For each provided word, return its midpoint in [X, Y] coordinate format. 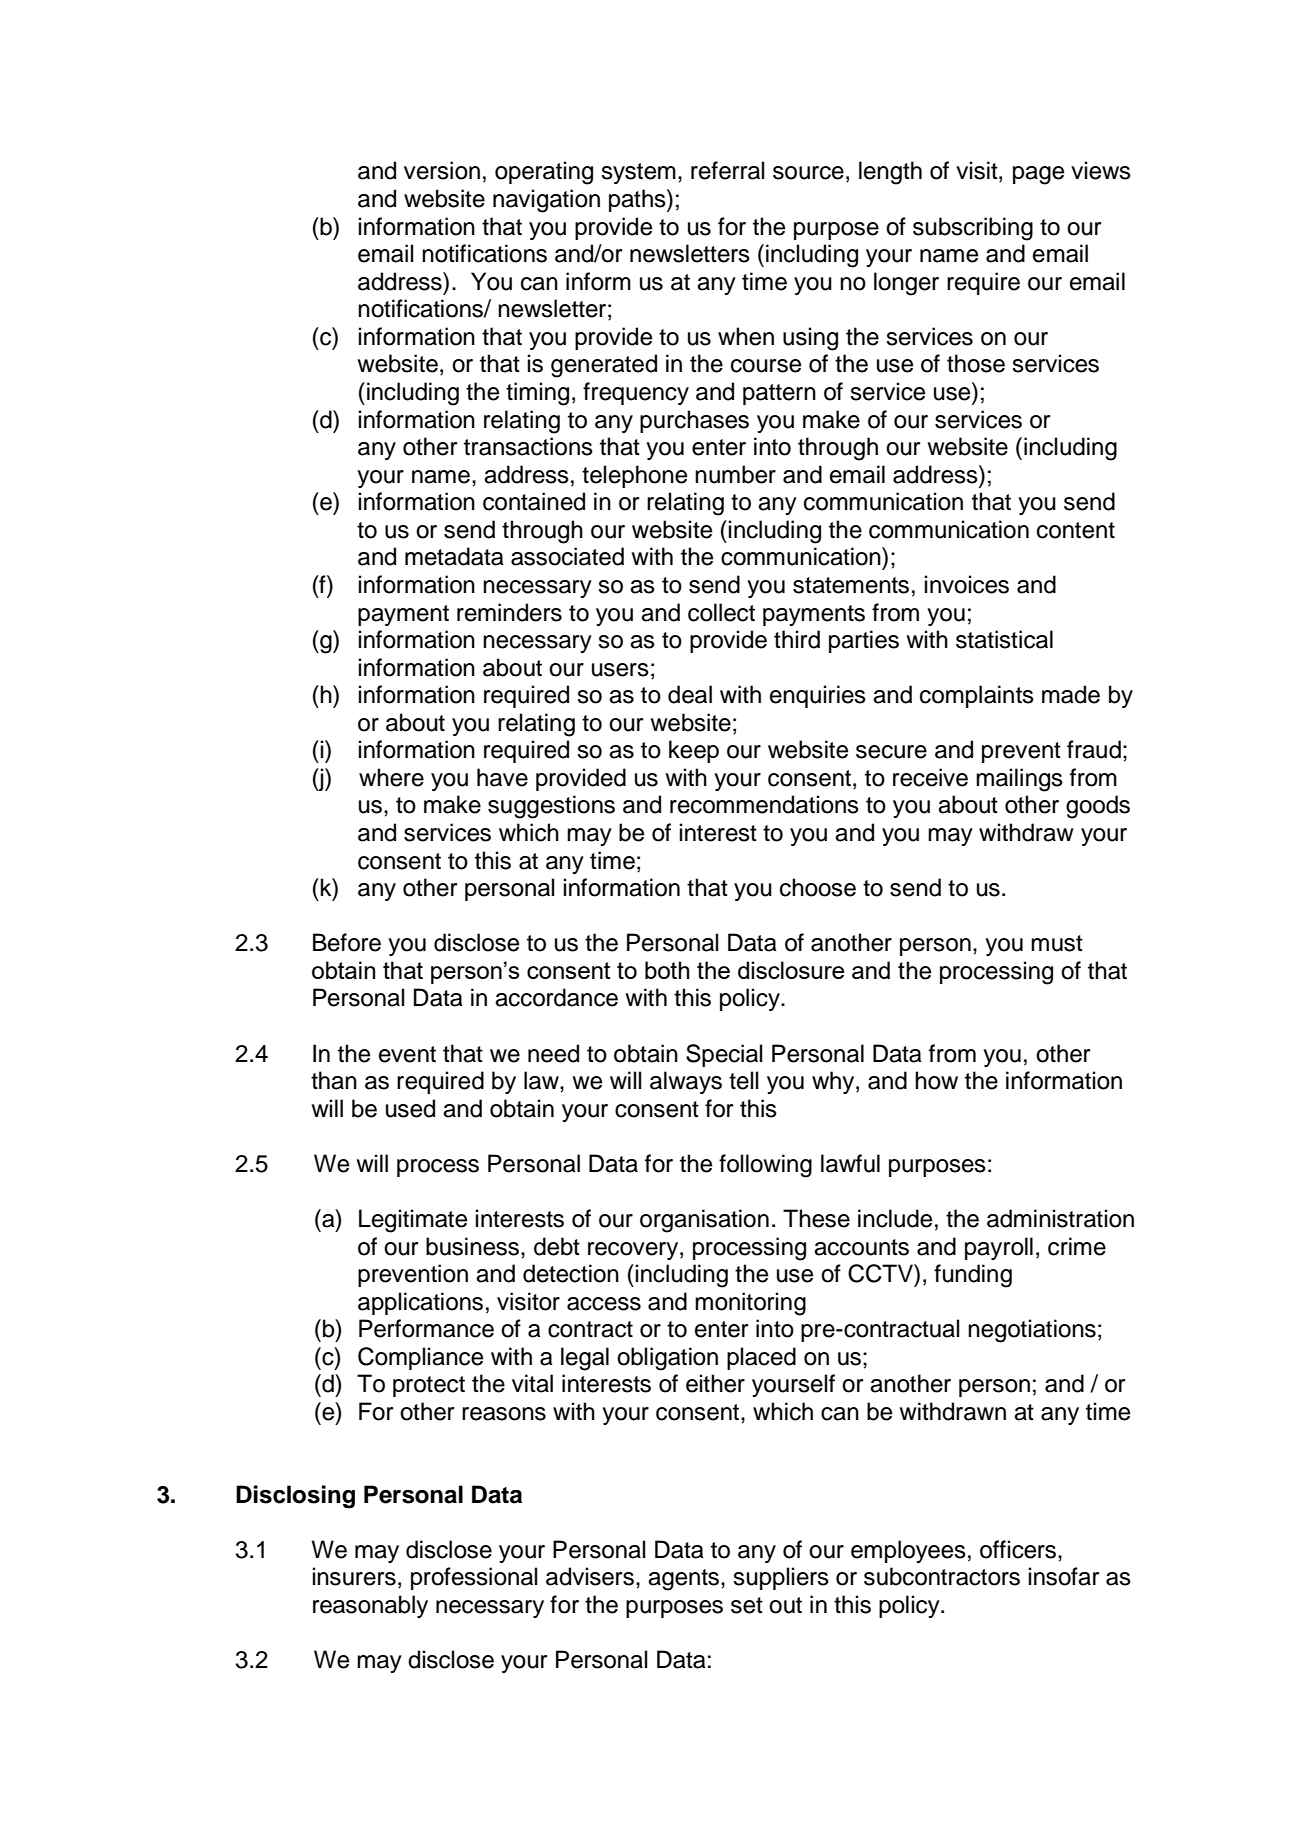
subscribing [973, 229]
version [442, 170]
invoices [967, 584]
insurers [354, 1576]
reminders [509, 612]
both [667, 970]
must [1057, 943]
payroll [999, 1248]
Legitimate [413, 1221]
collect [721, 612]
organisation [704, 1221]
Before [347, 942]
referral [727, 170]
